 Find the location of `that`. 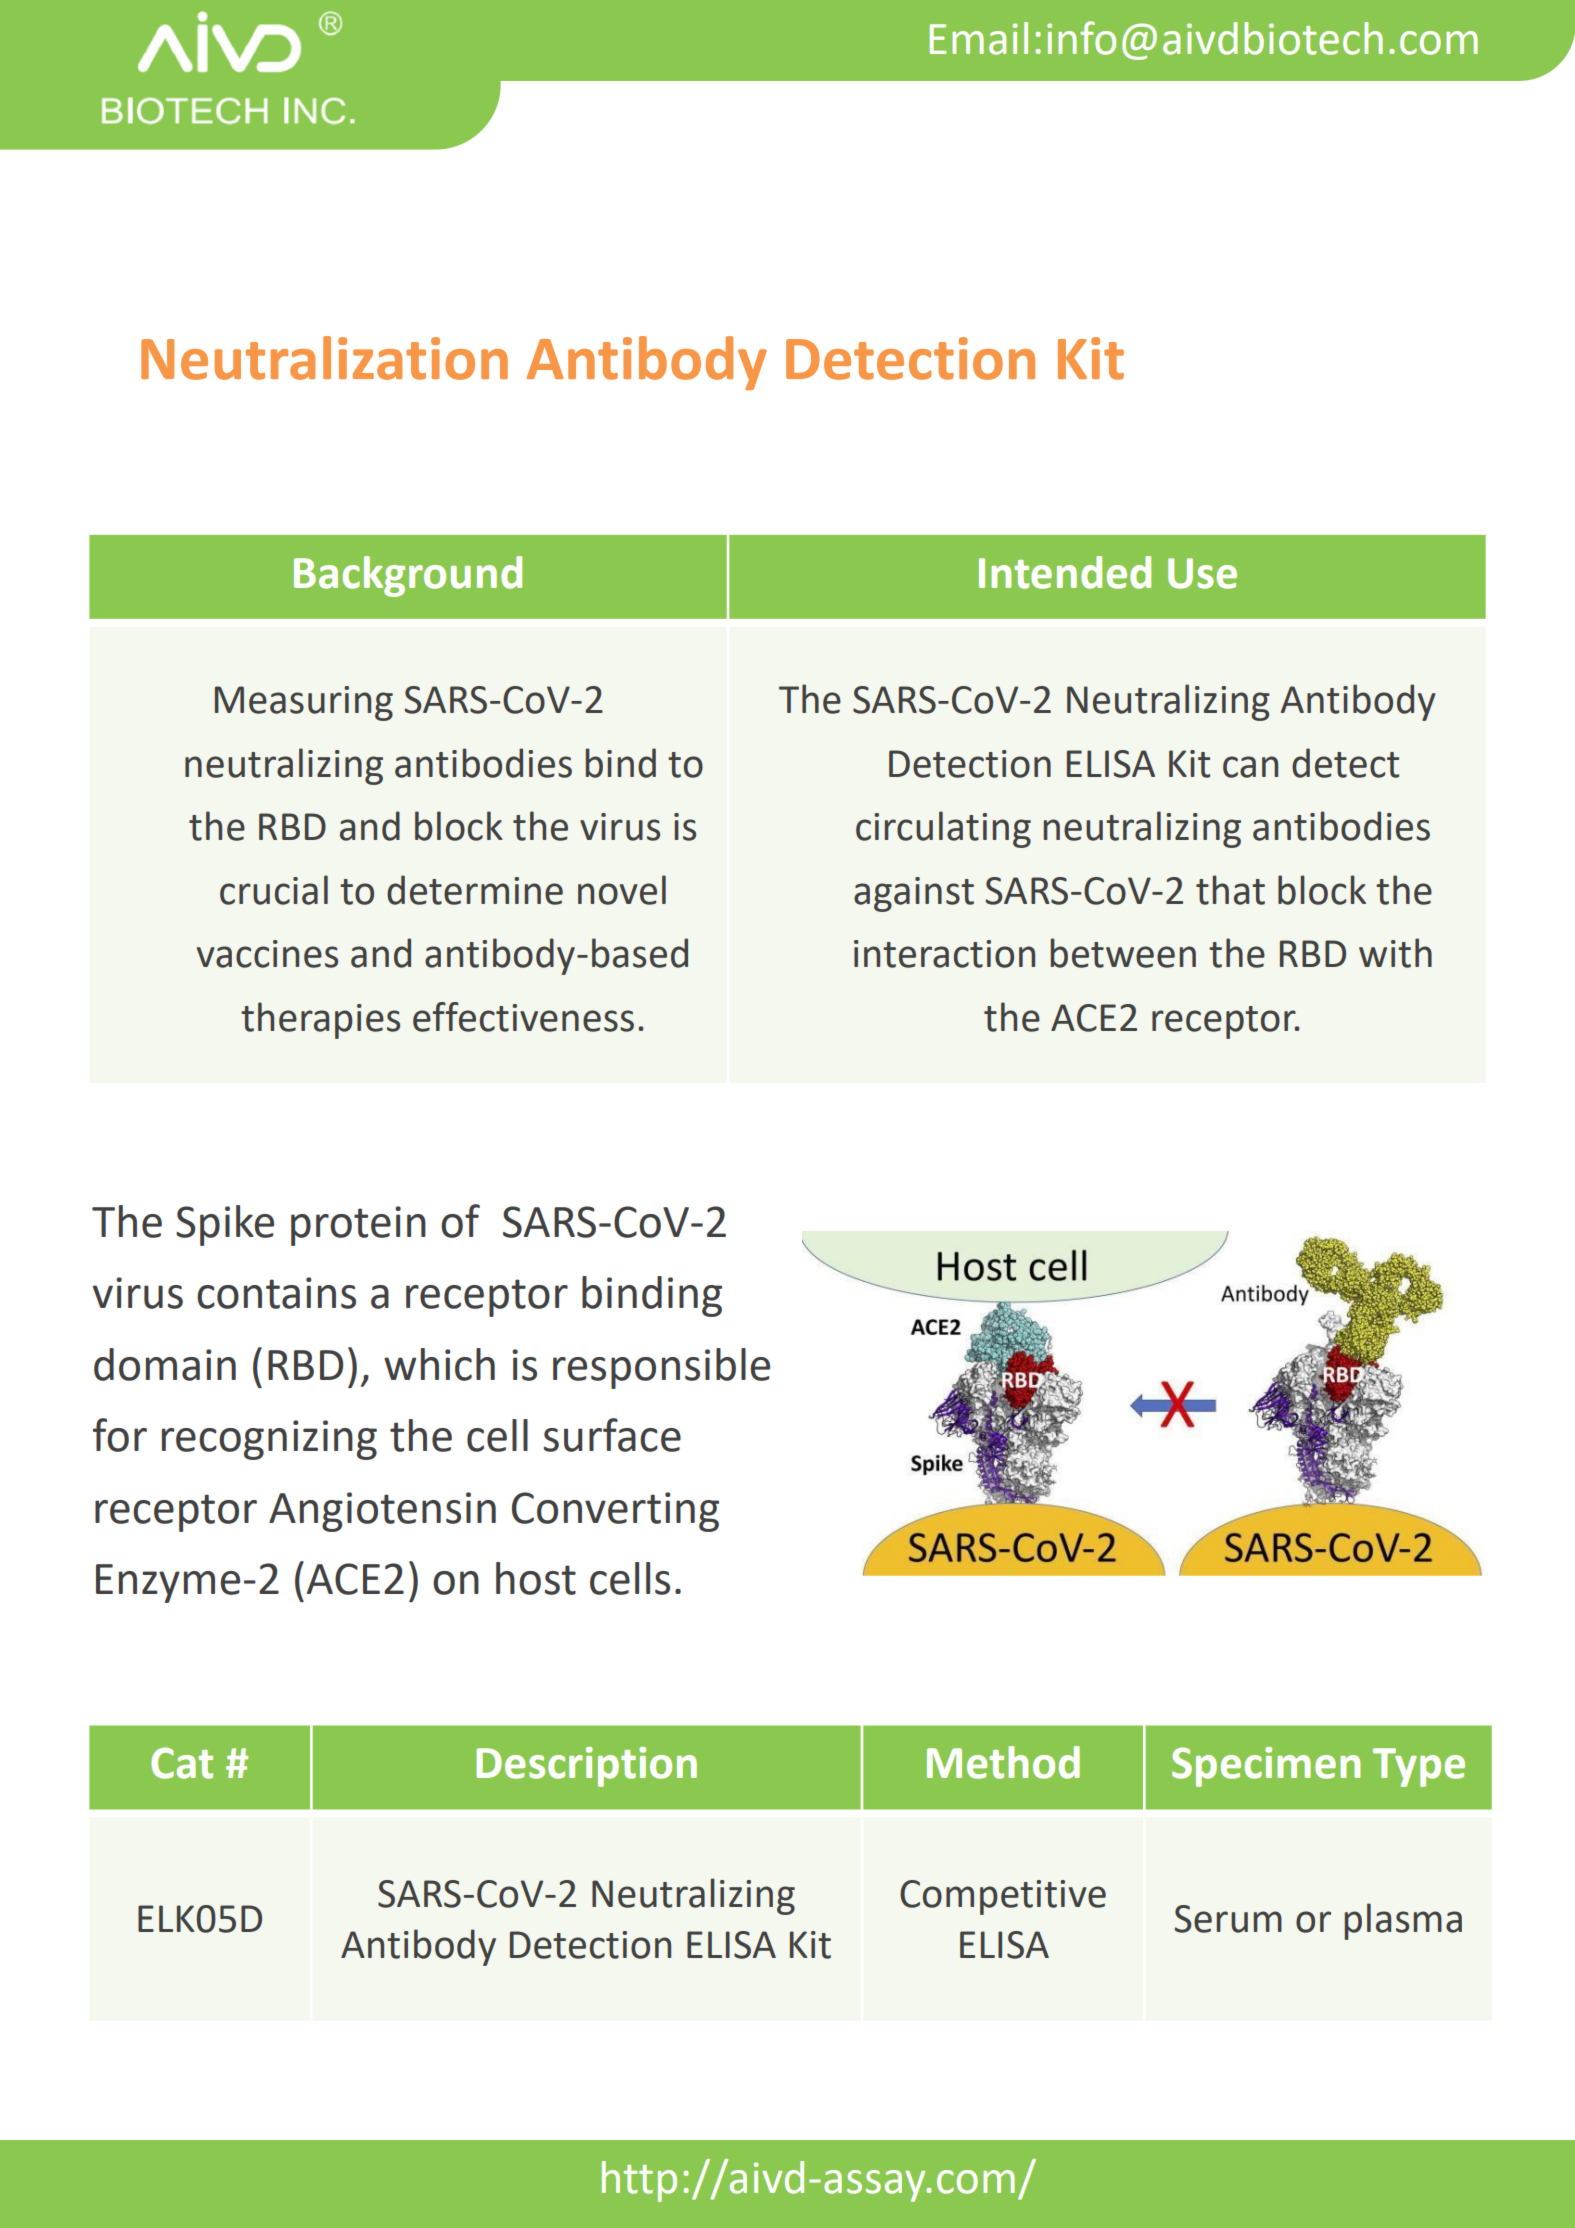

that is located at coordinates (1230, 890).
